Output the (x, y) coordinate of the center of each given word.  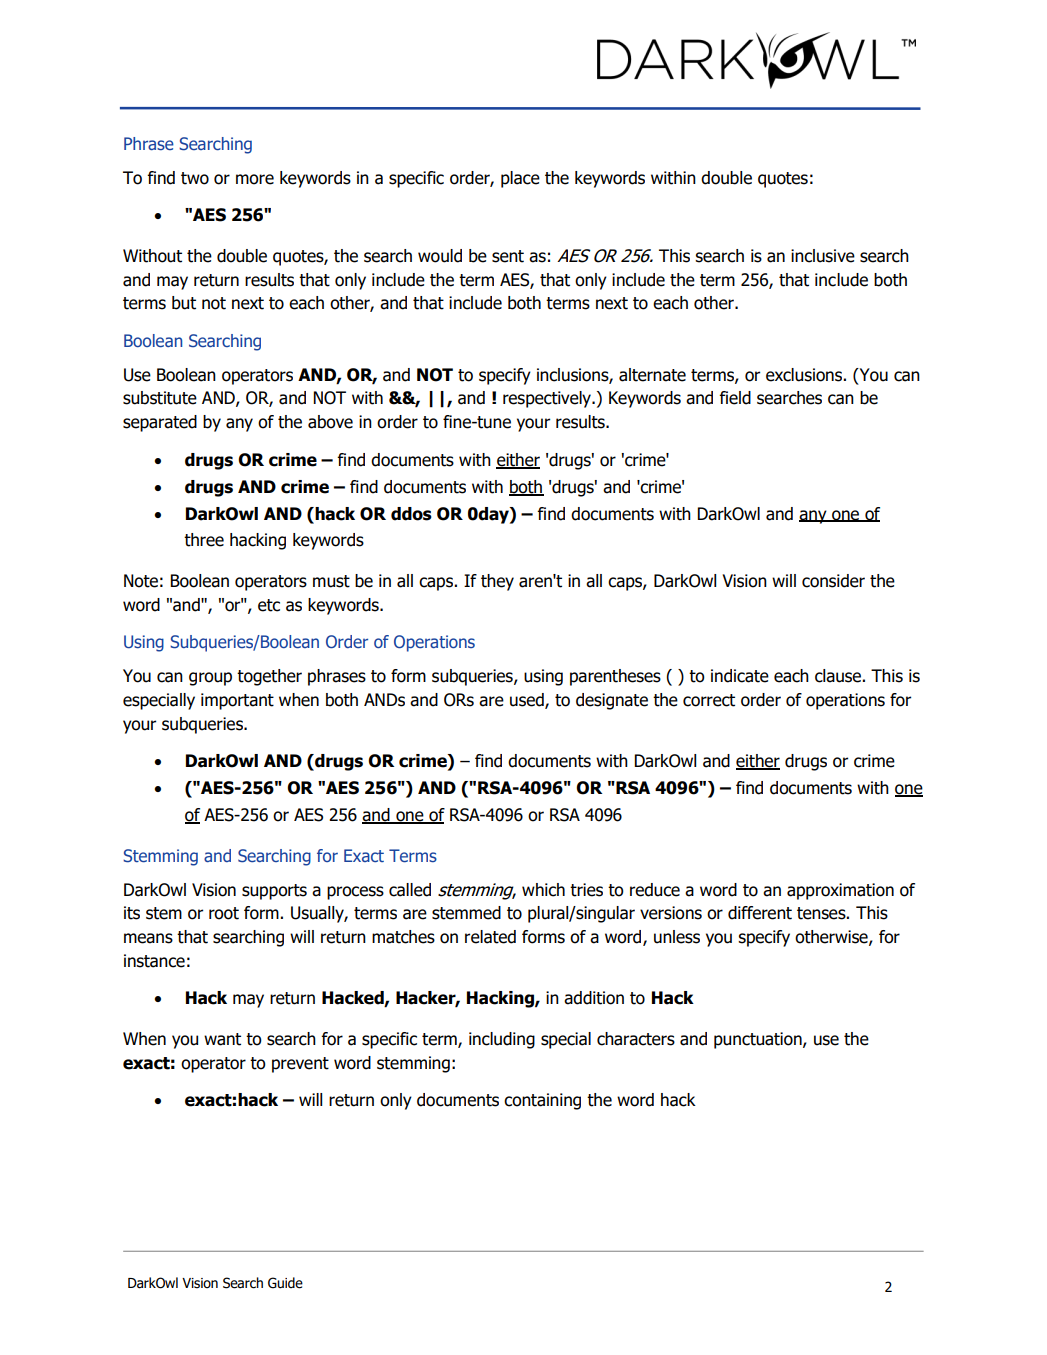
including (502, 1040)
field (735, 398)
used (528, 701)
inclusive (823, 256)
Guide (285, 1283)
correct (709, 700)
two (195, 178)
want (222, 1039)
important (237, 701)
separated (160, 423)
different (760, 913)
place (520, 179)
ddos (411, 514)
